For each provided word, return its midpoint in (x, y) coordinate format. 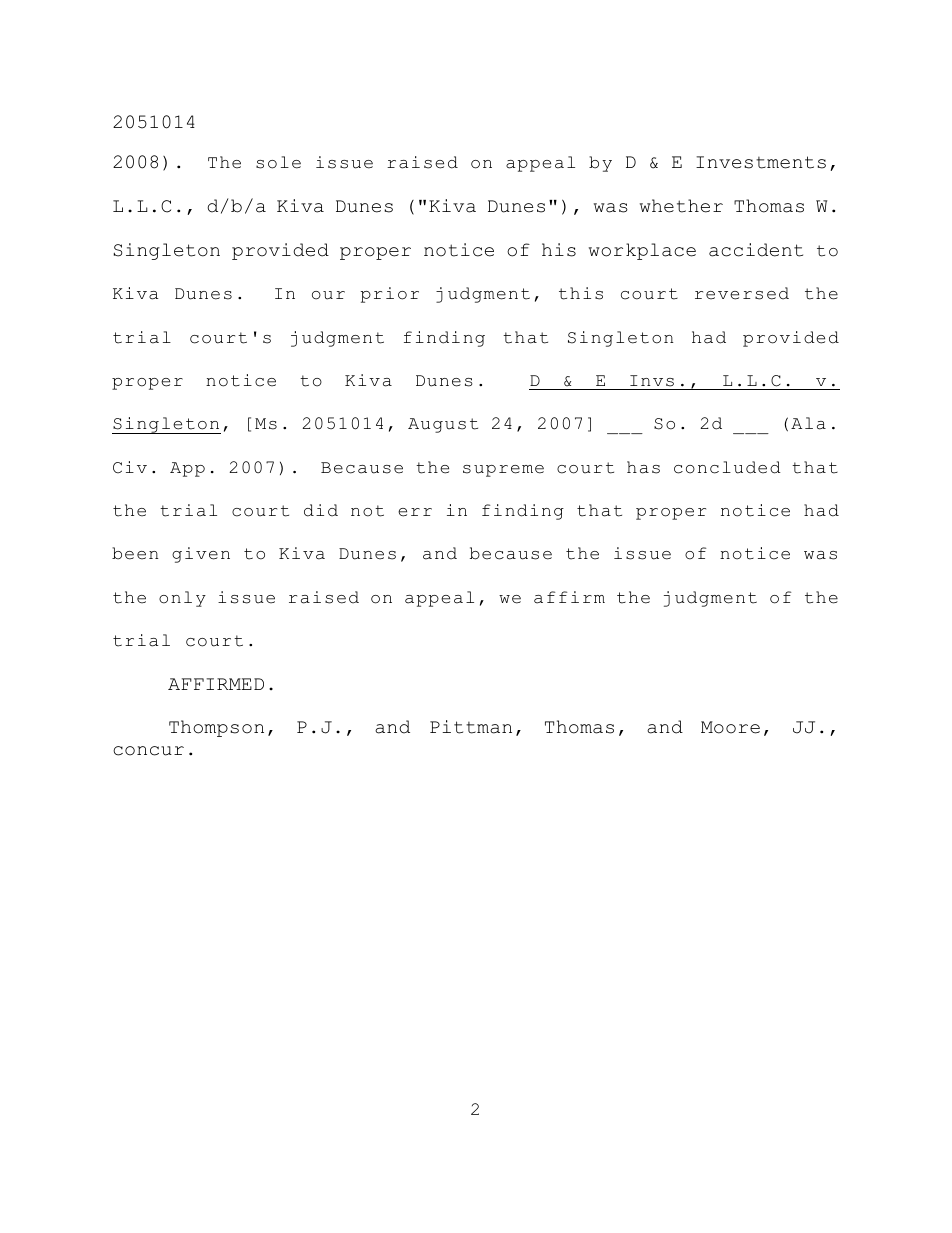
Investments (761, 162)
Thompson (216, 728)
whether (681, 206)
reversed (742, 293)
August (443, 425)
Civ (130, 467)
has (643, 467)
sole (278, 162)
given (201, 555)
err (415, 512)
